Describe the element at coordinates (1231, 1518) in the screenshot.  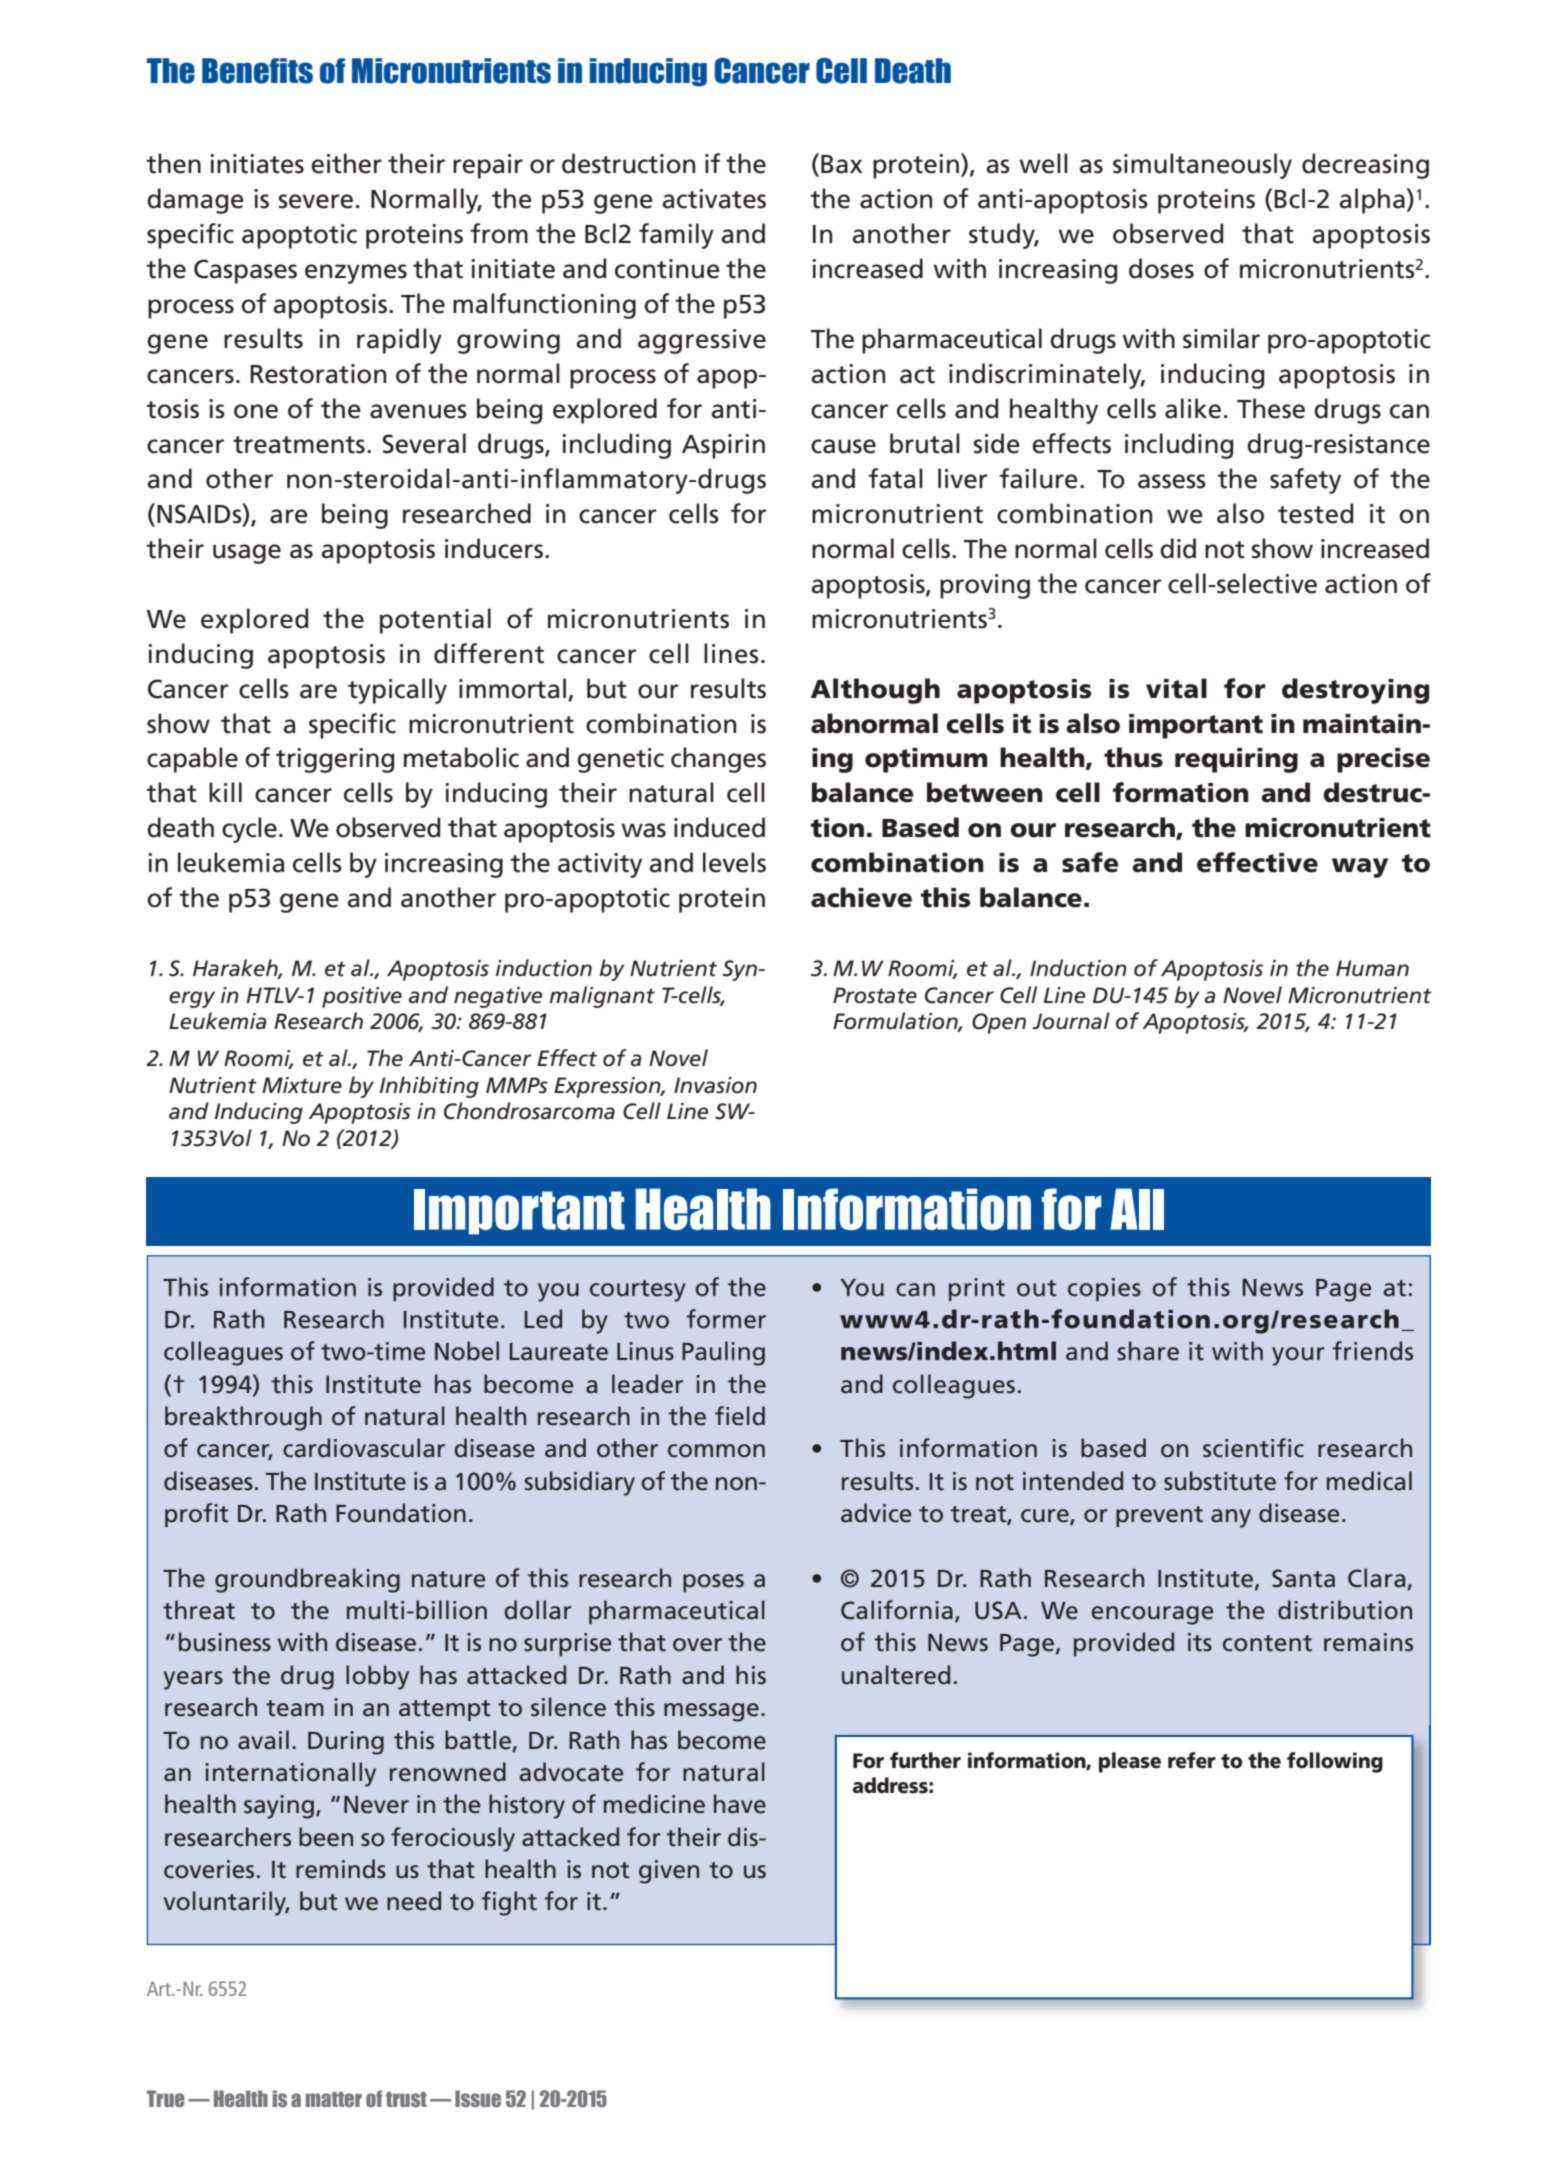
I see `any` at that location.
